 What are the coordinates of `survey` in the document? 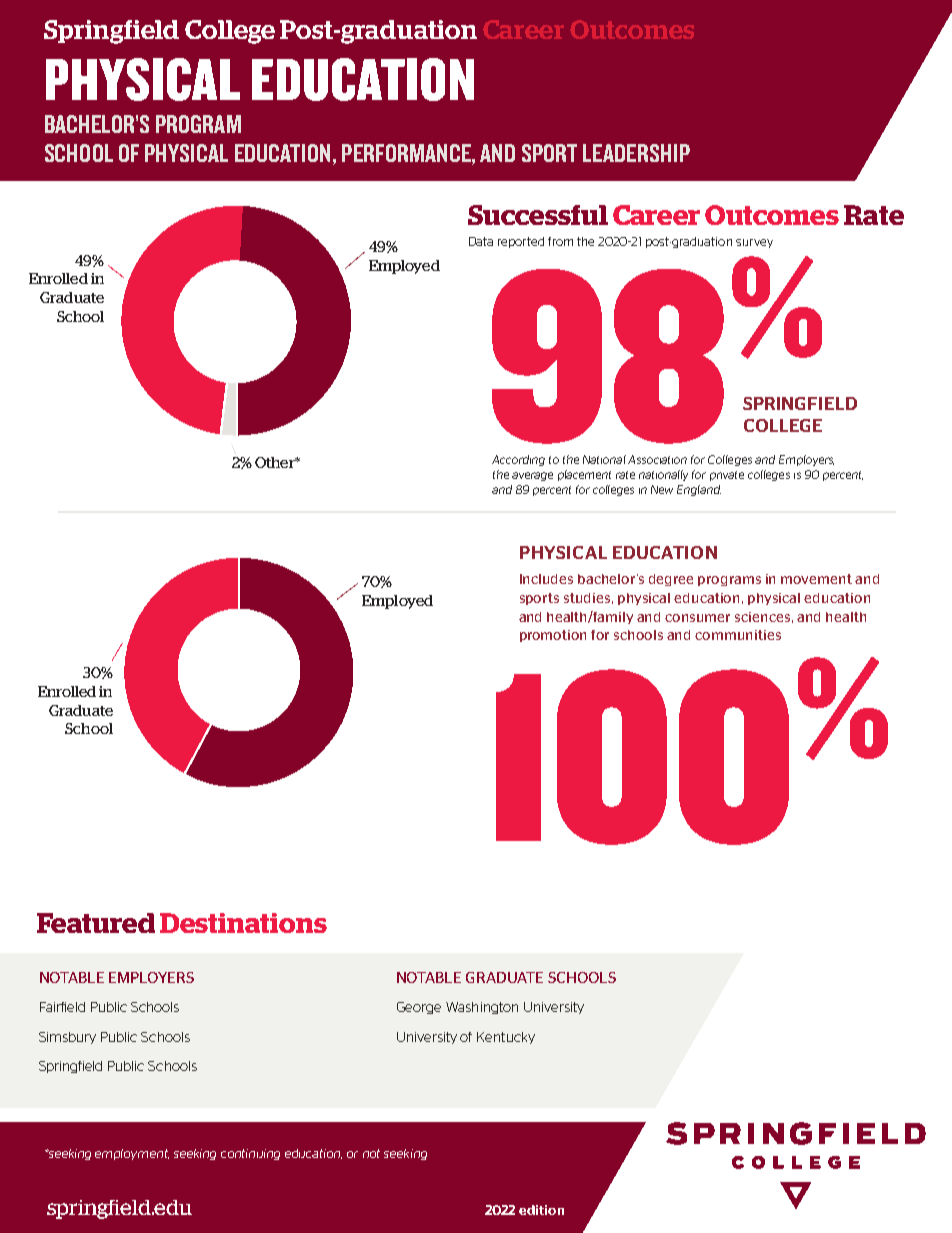 It's located at (754, 243).
